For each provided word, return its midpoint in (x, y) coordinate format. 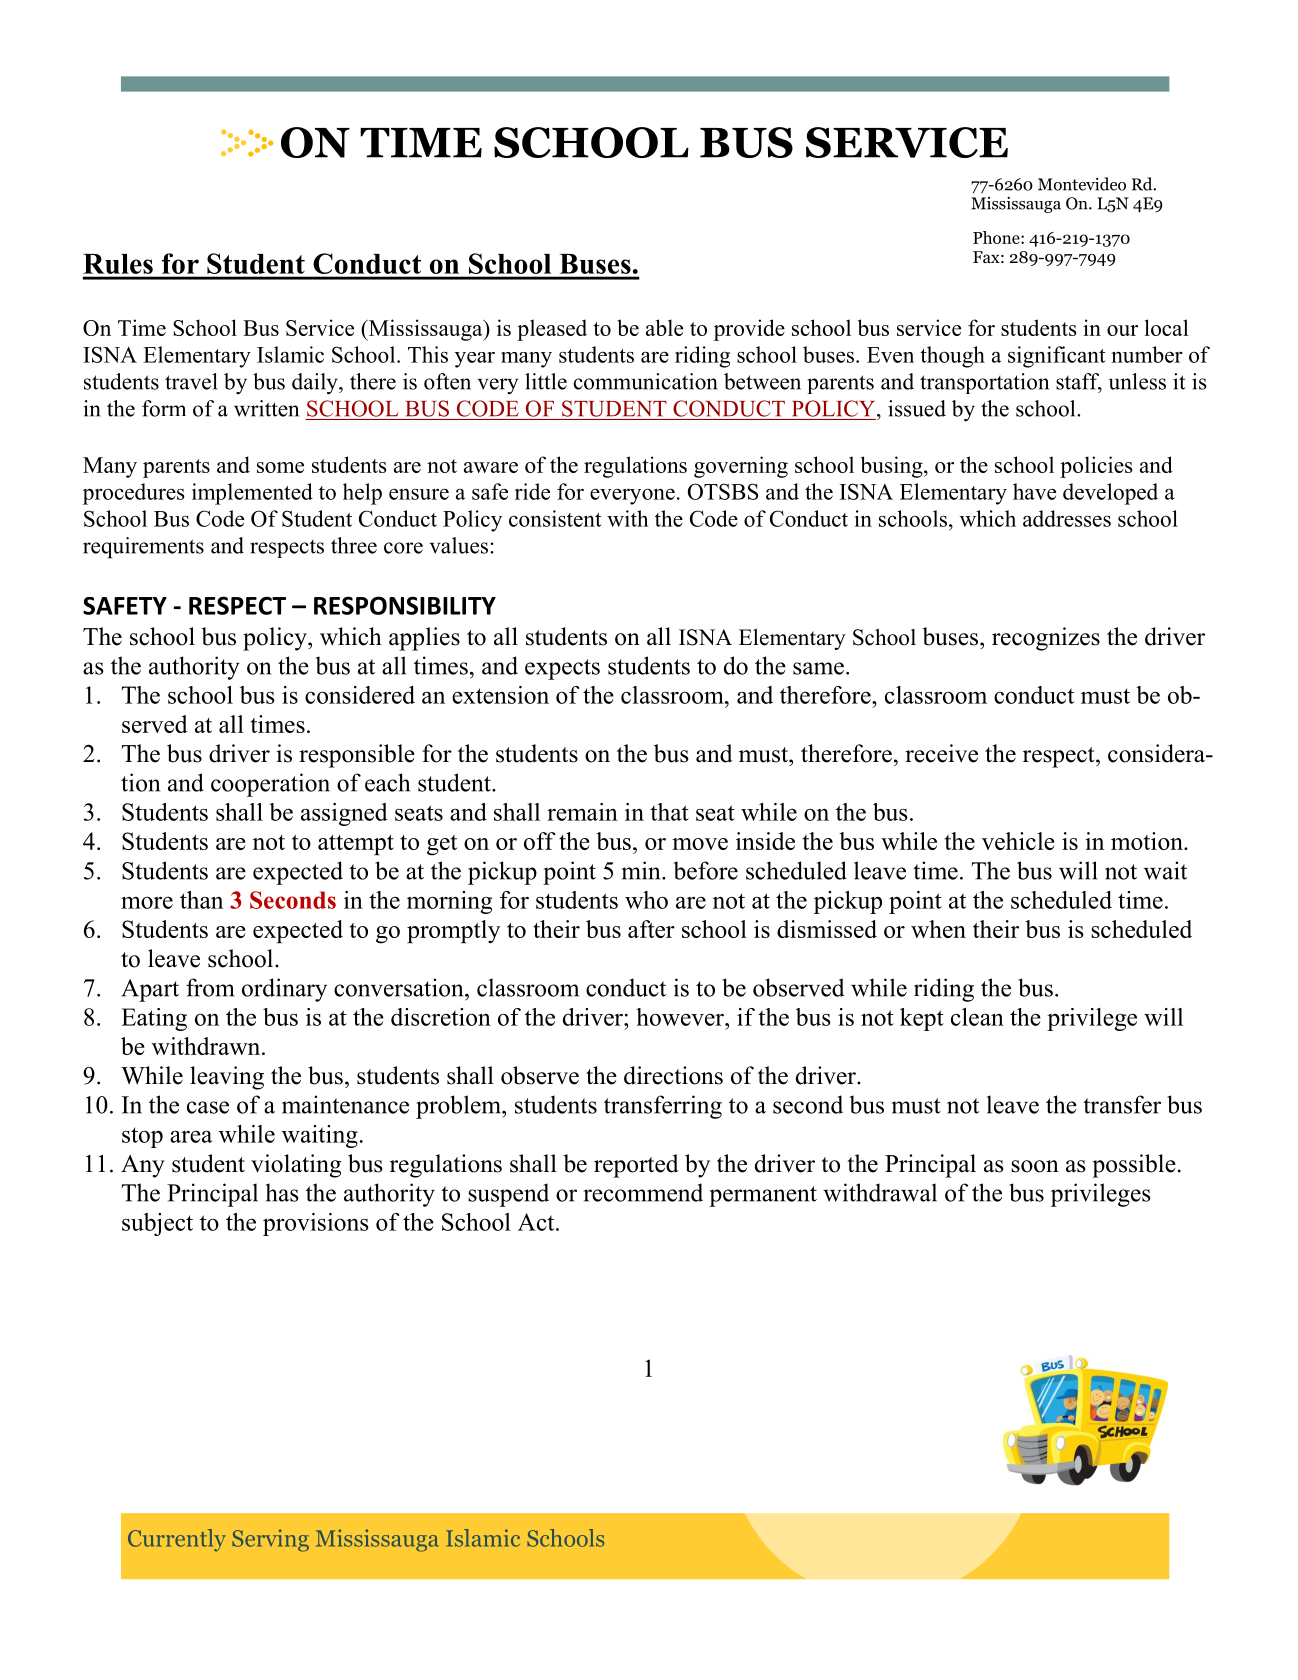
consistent (555, 518)
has (282, 1192)
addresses (1067, 518)
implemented (252, 494)
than (201, 900)
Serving (270, 1540)
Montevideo (1082, 184)
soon (1035, 1166)
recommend (643, 1192)
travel (191, 381)
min (642, 870)
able (664, 327)
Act (537, 1222)
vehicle (1018, 841)
